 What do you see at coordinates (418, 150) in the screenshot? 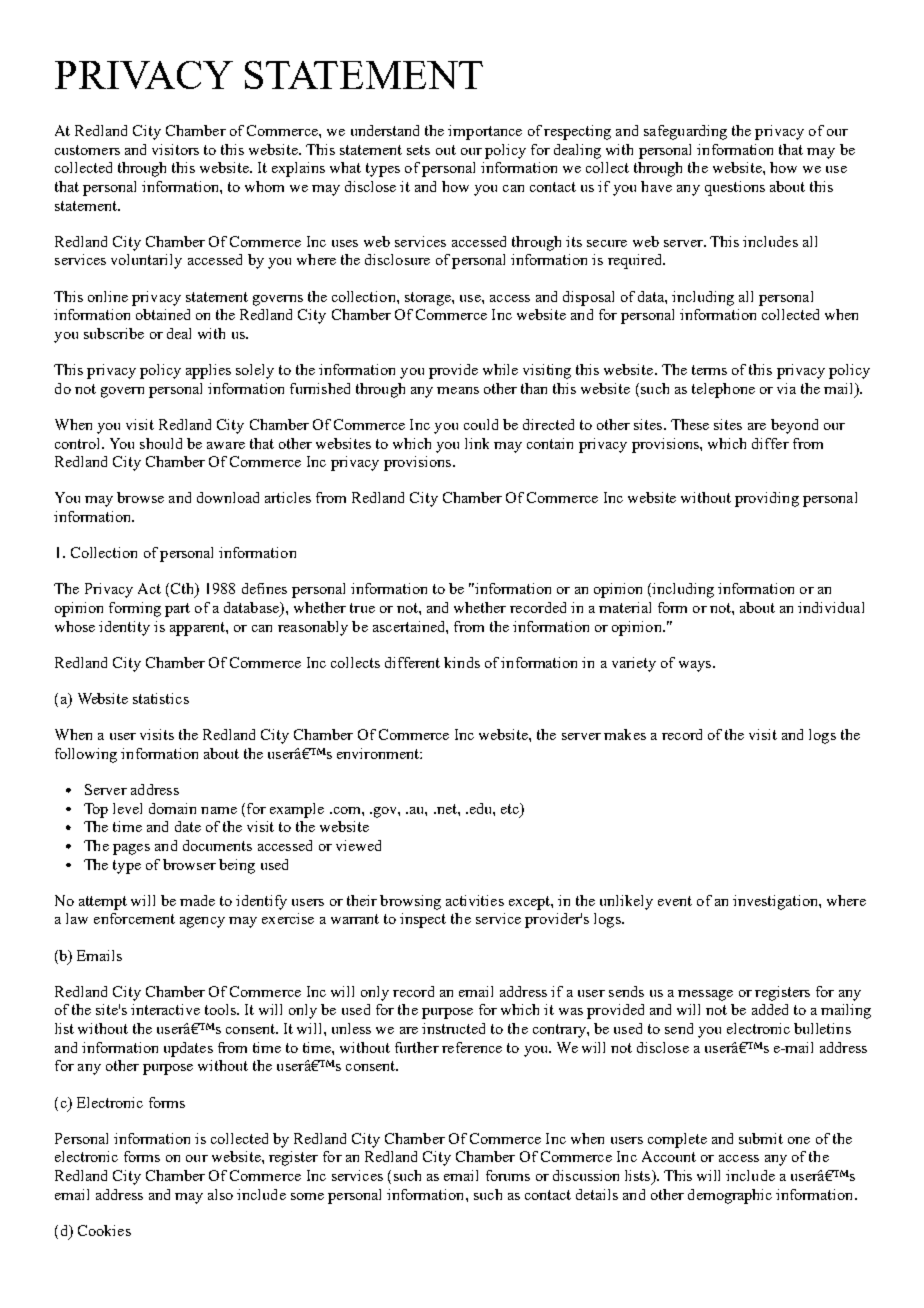
I see `sets` at bounding box center [418, 150].
